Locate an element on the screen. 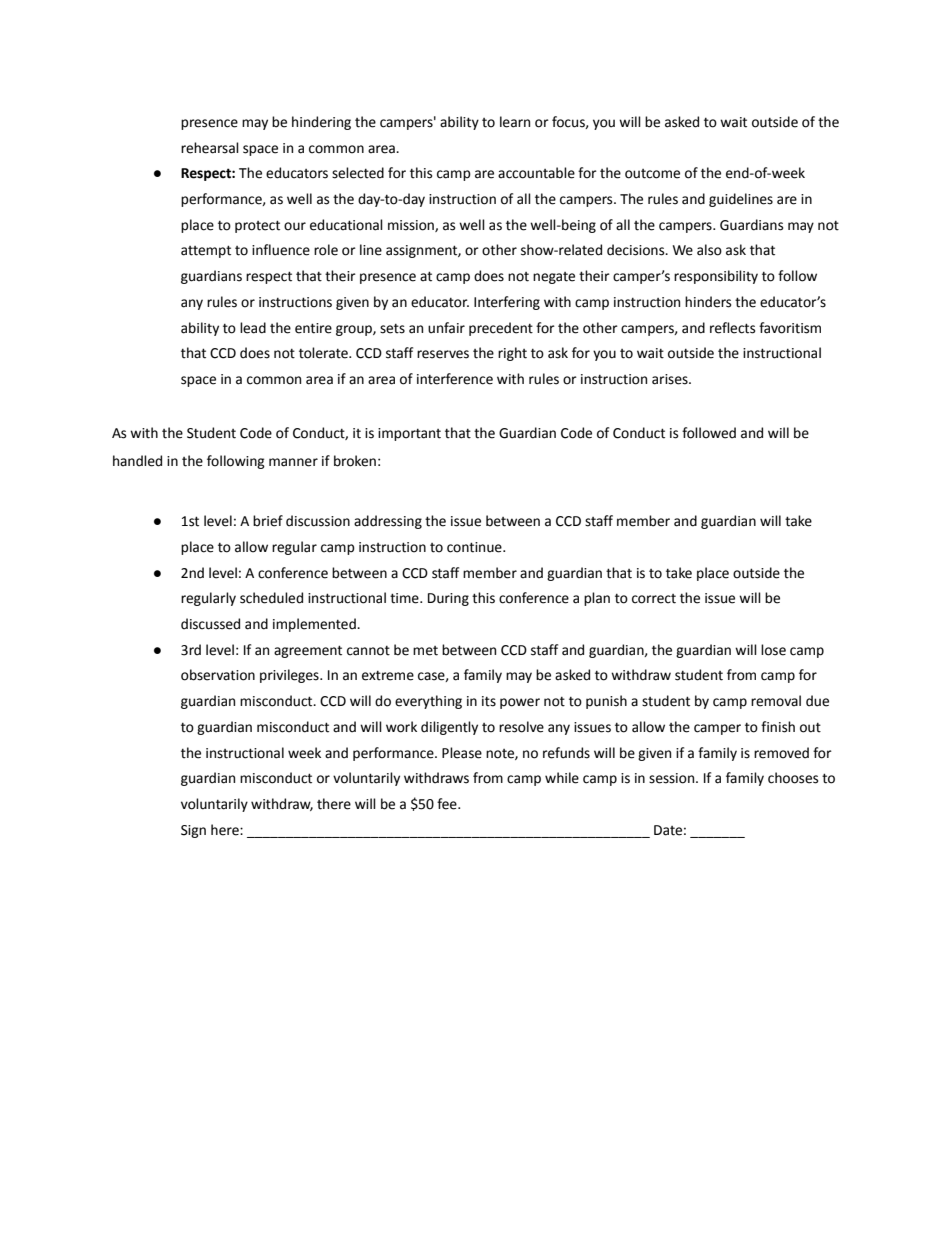 Image resolution: width=952 pixels, height=1233 pixels. continue is located at coordinates (475, 547).
